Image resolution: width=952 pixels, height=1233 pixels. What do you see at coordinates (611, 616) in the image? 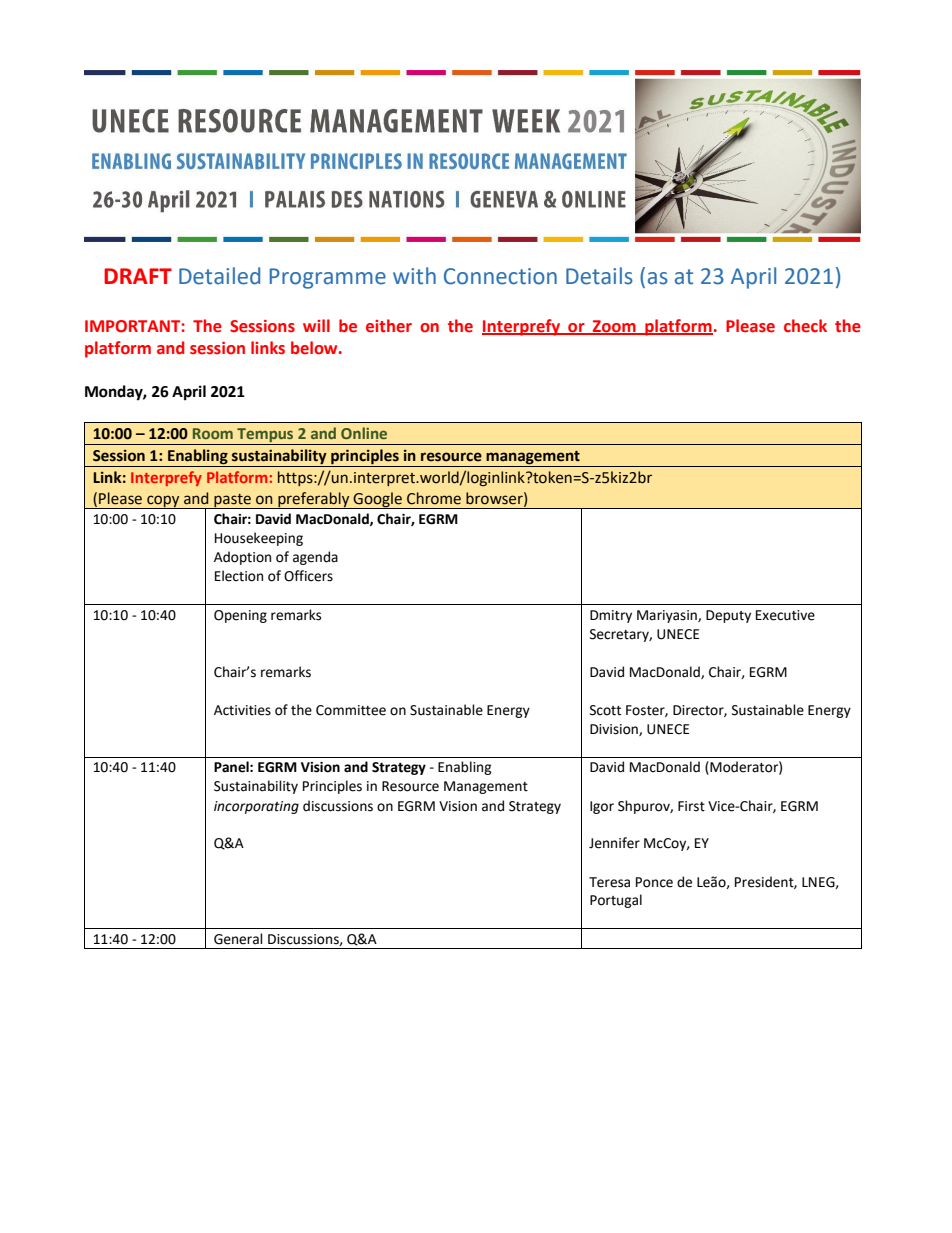
I see `Dmitry` at bounding box center [611, 616].
